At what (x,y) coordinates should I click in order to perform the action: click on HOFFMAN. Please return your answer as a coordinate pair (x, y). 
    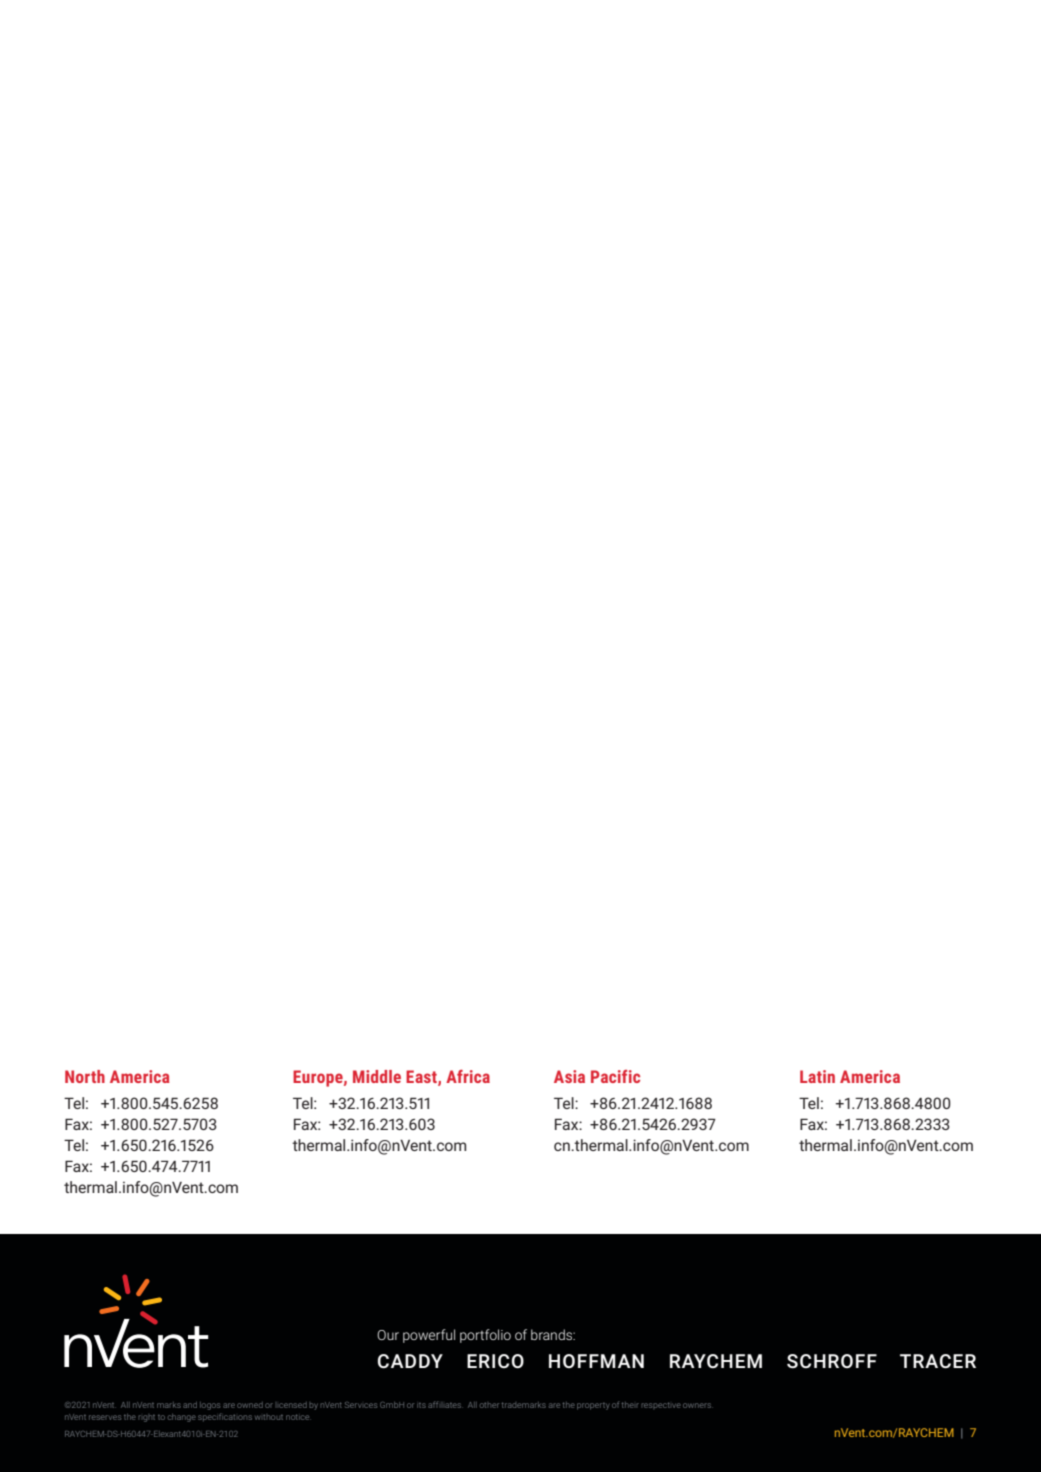
    Looking at the image, I should click on (596, 1361).
